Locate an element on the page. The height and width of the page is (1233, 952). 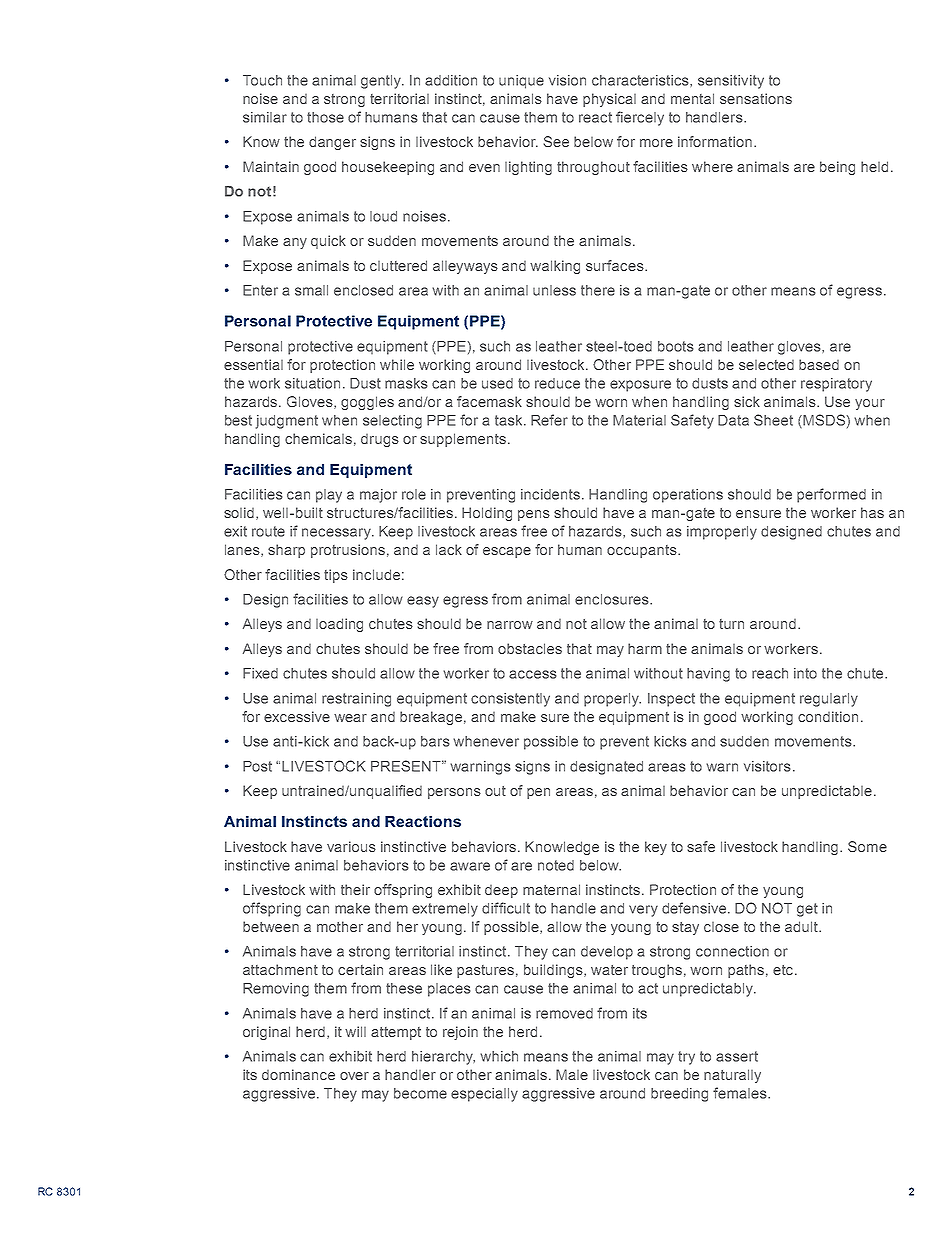
tips is located at coordinates (336, 576).
